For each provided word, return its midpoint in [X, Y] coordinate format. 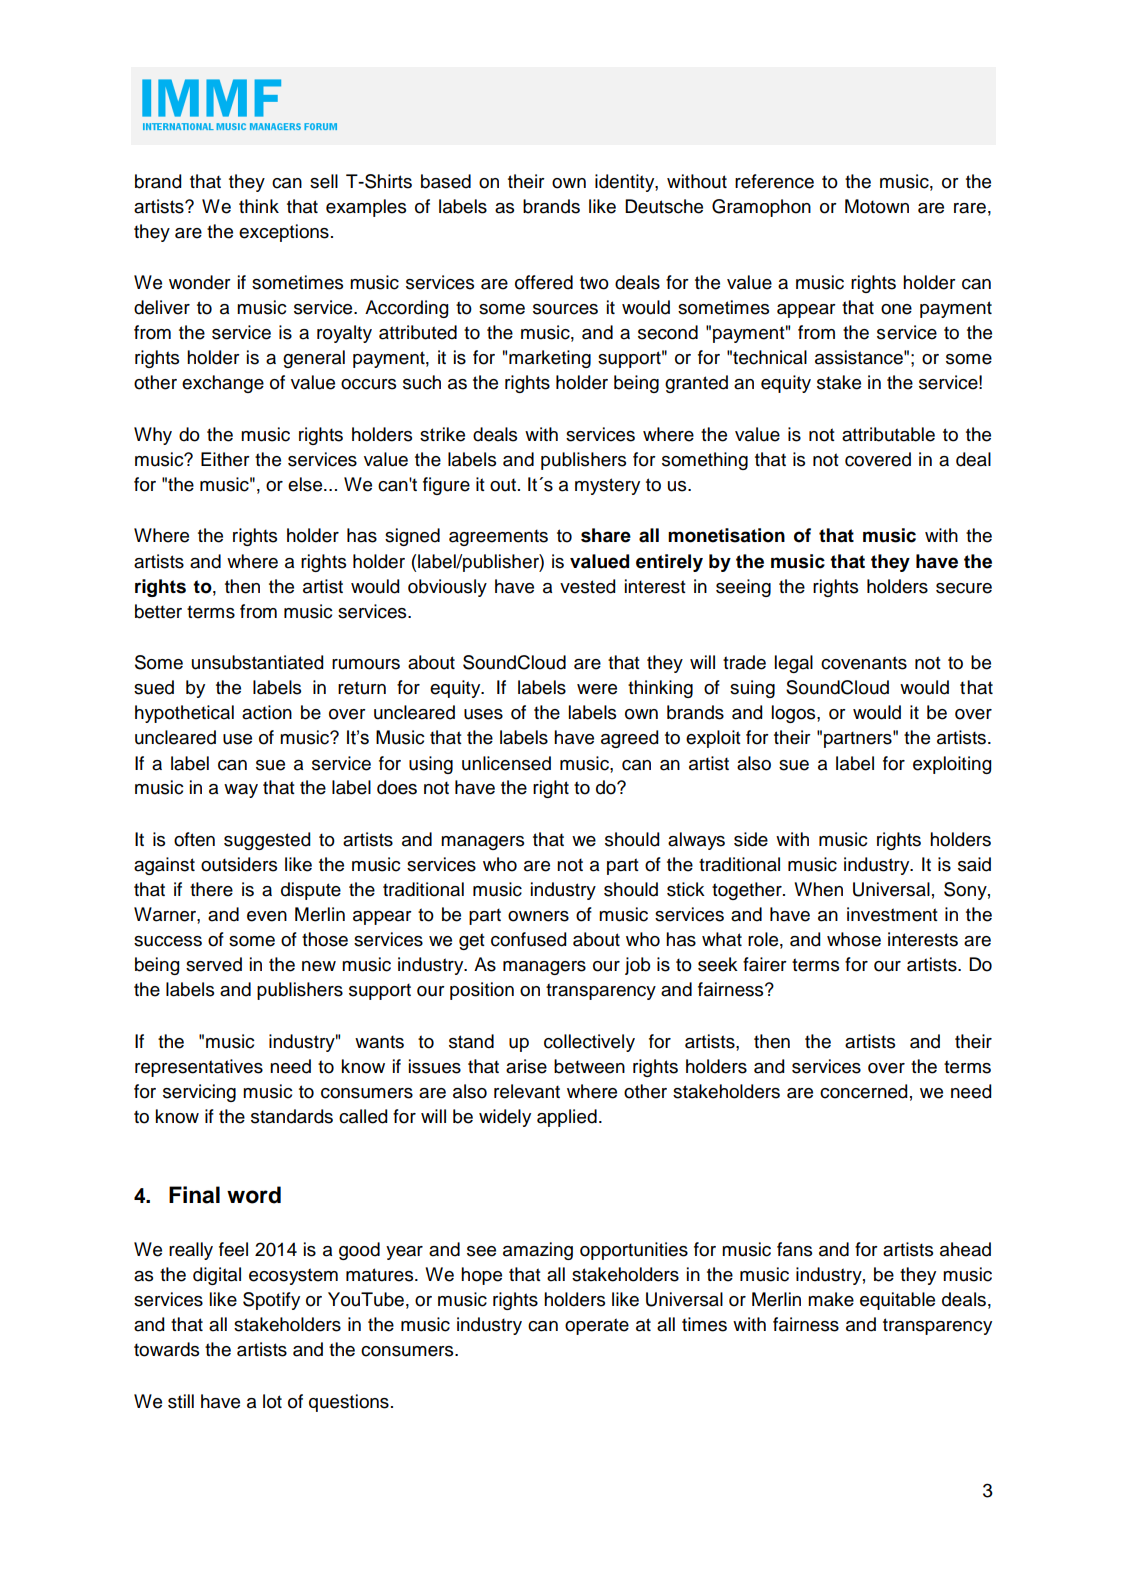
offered [544, 282]
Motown [877, 206]
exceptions [284, 233]
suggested [267, 841]
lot [272, 1401]
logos [795, 714]
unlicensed [506, 763]
